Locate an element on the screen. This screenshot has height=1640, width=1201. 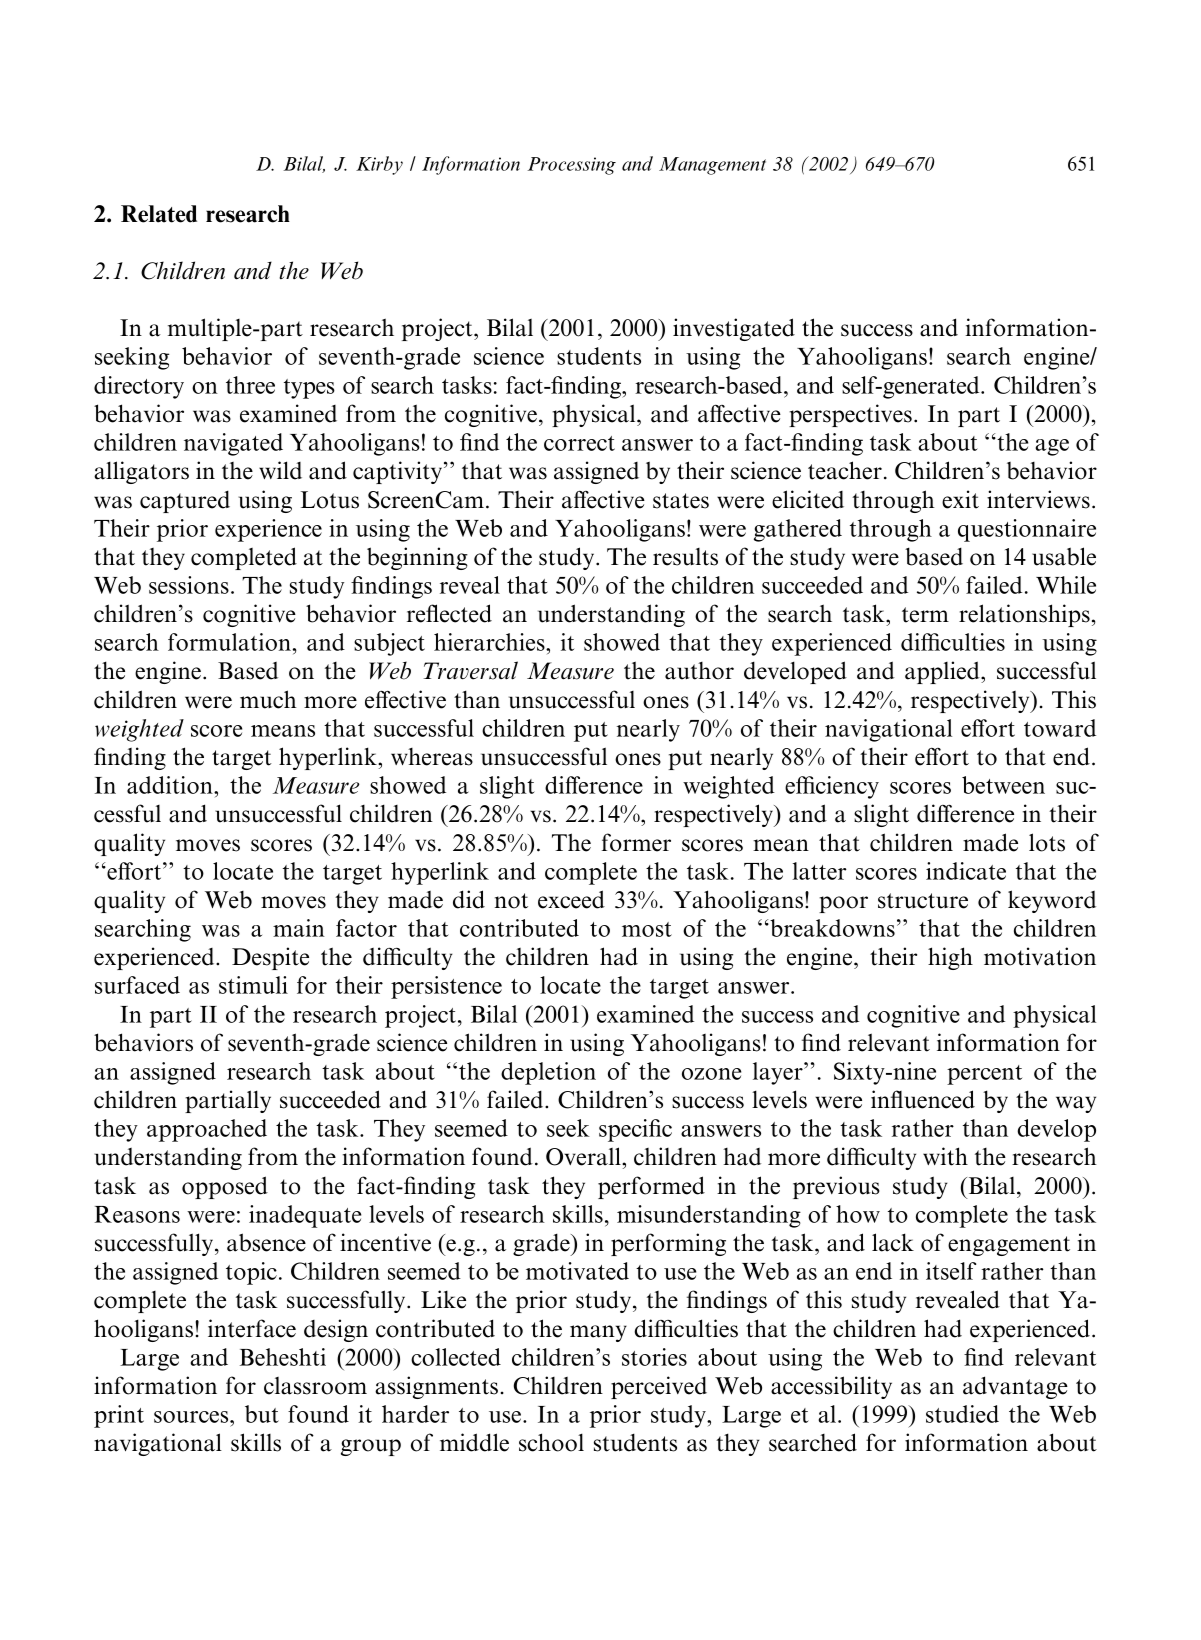
term is located at coordinates (925, 615).
